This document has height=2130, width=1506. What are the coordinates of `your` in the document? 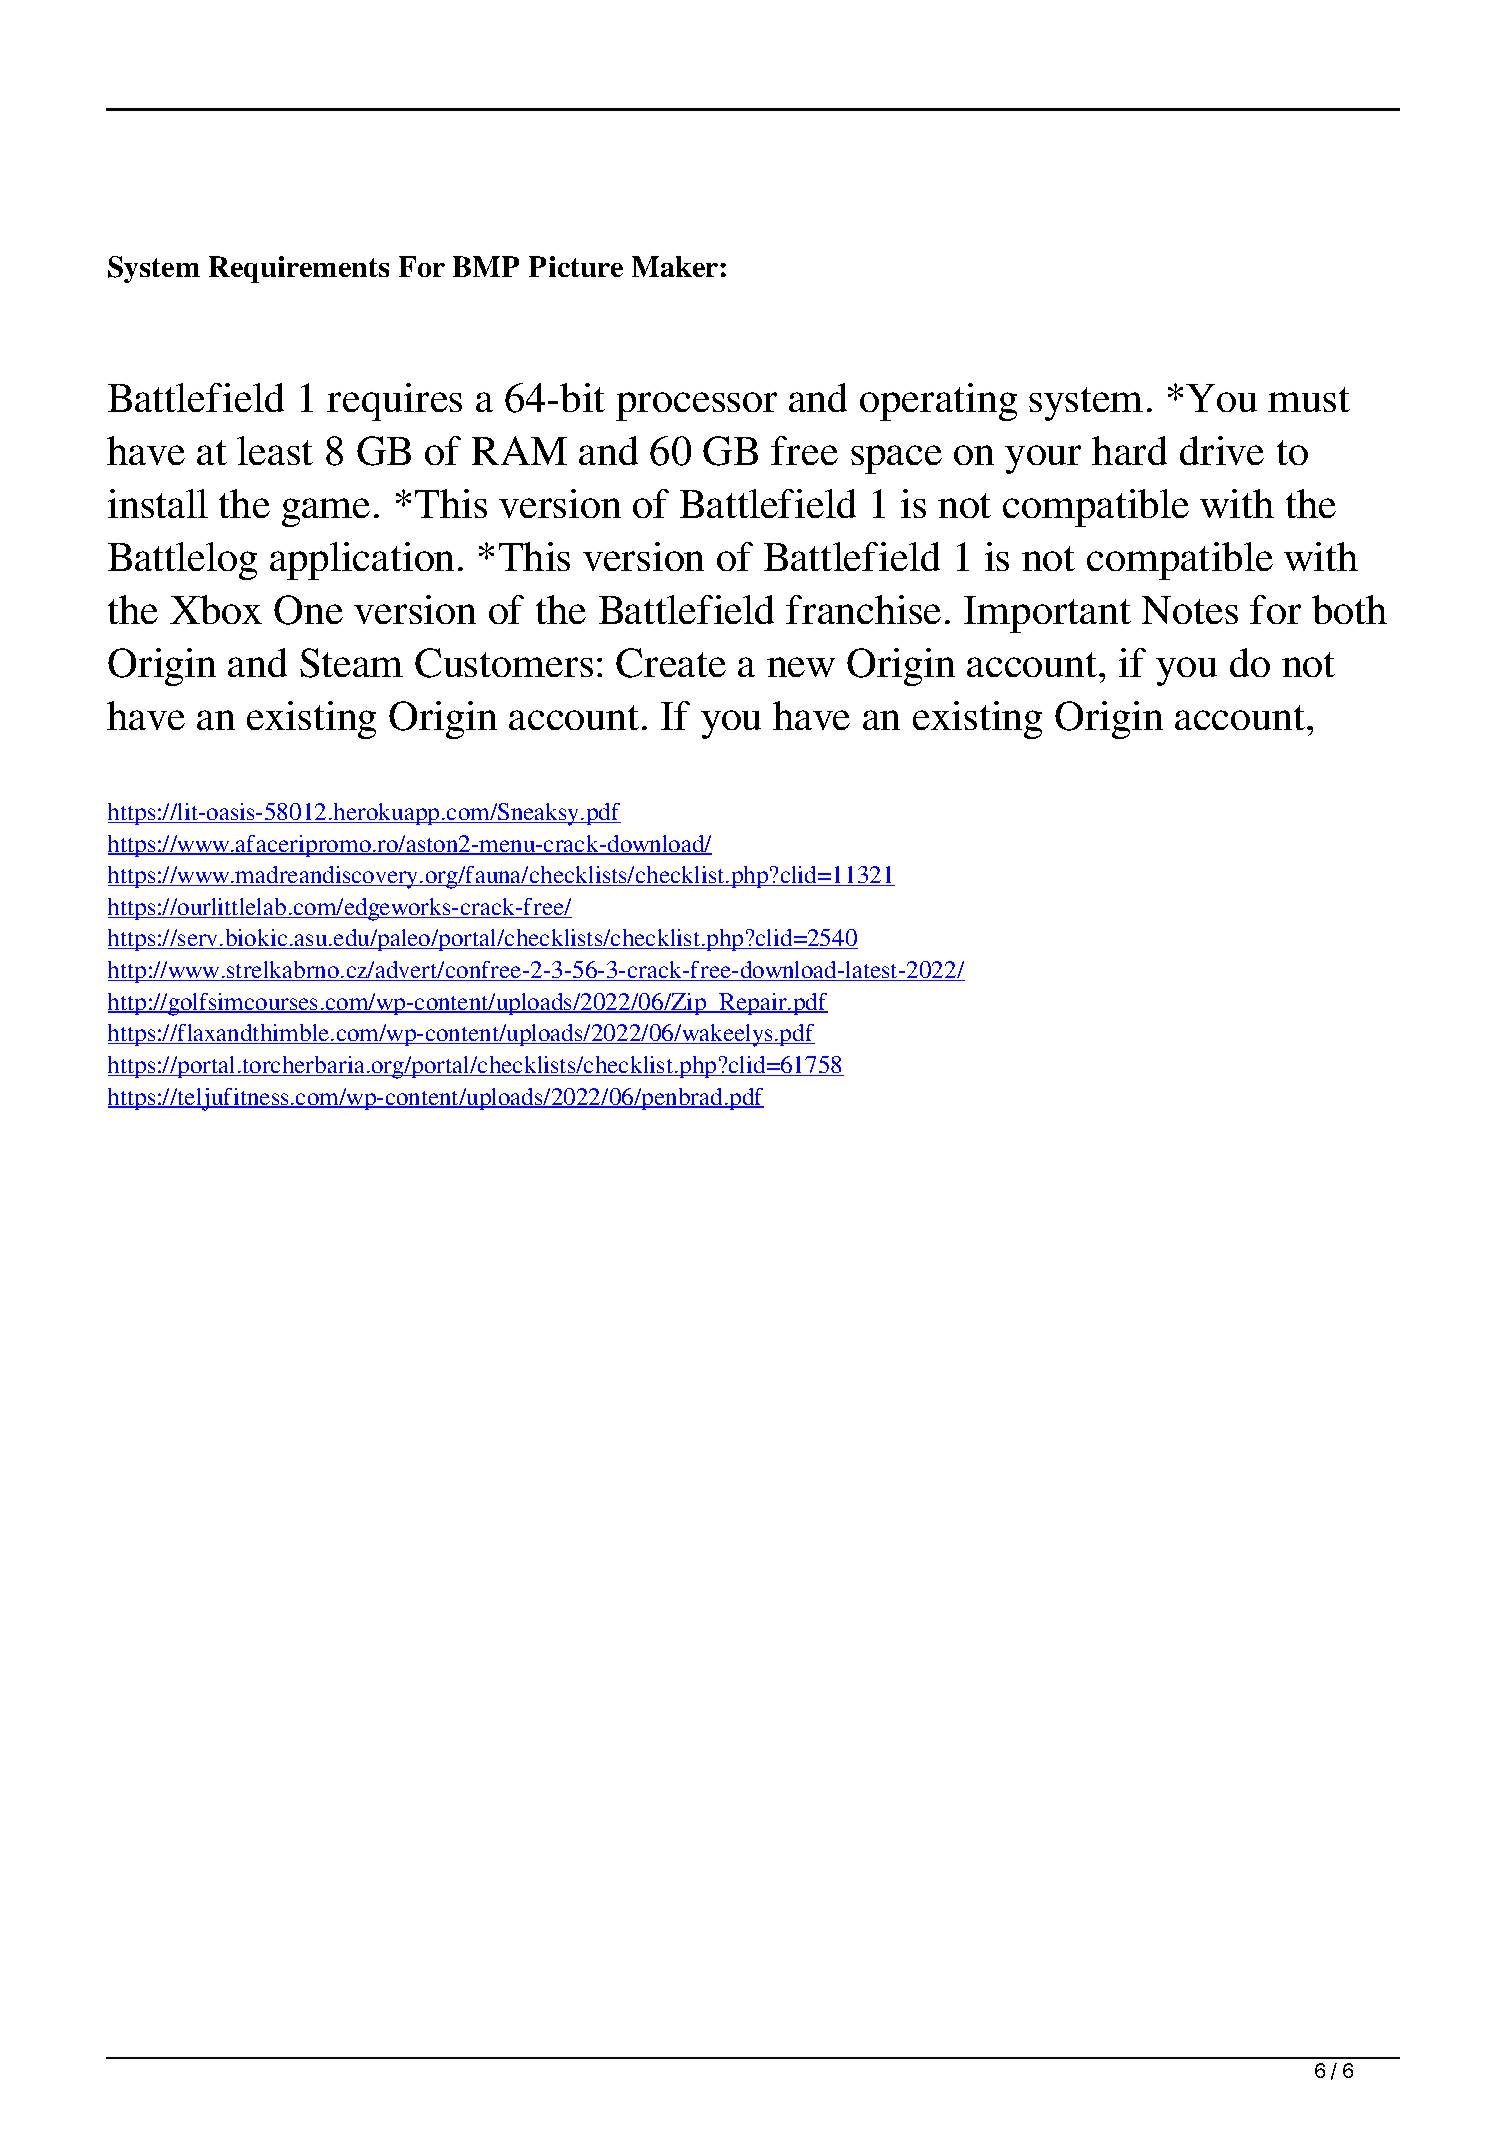 It's located at (1043, 459).
